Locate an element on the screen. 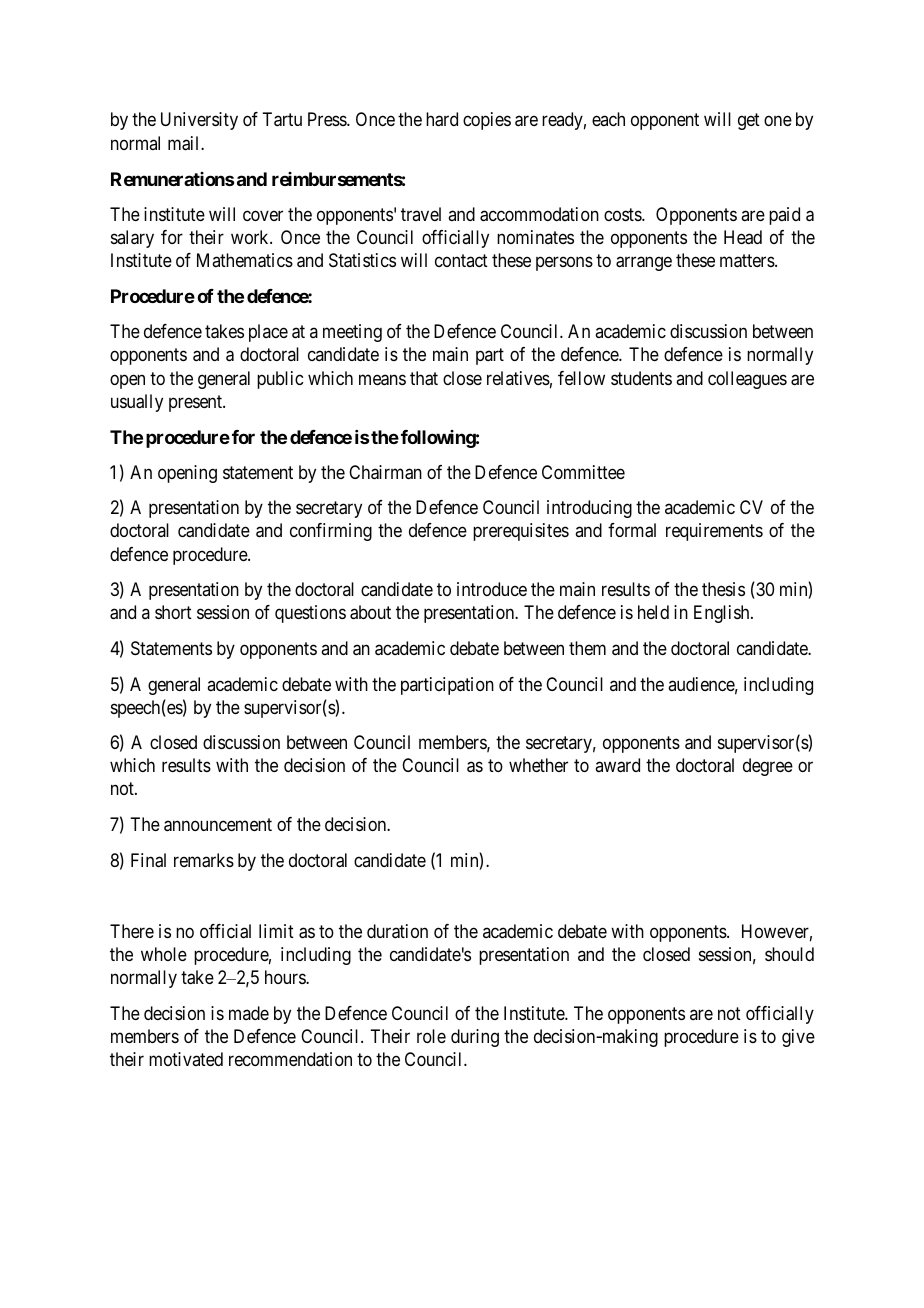 This screenshot has width=924, height=1308. give is located at coordinates (798, 1038).
